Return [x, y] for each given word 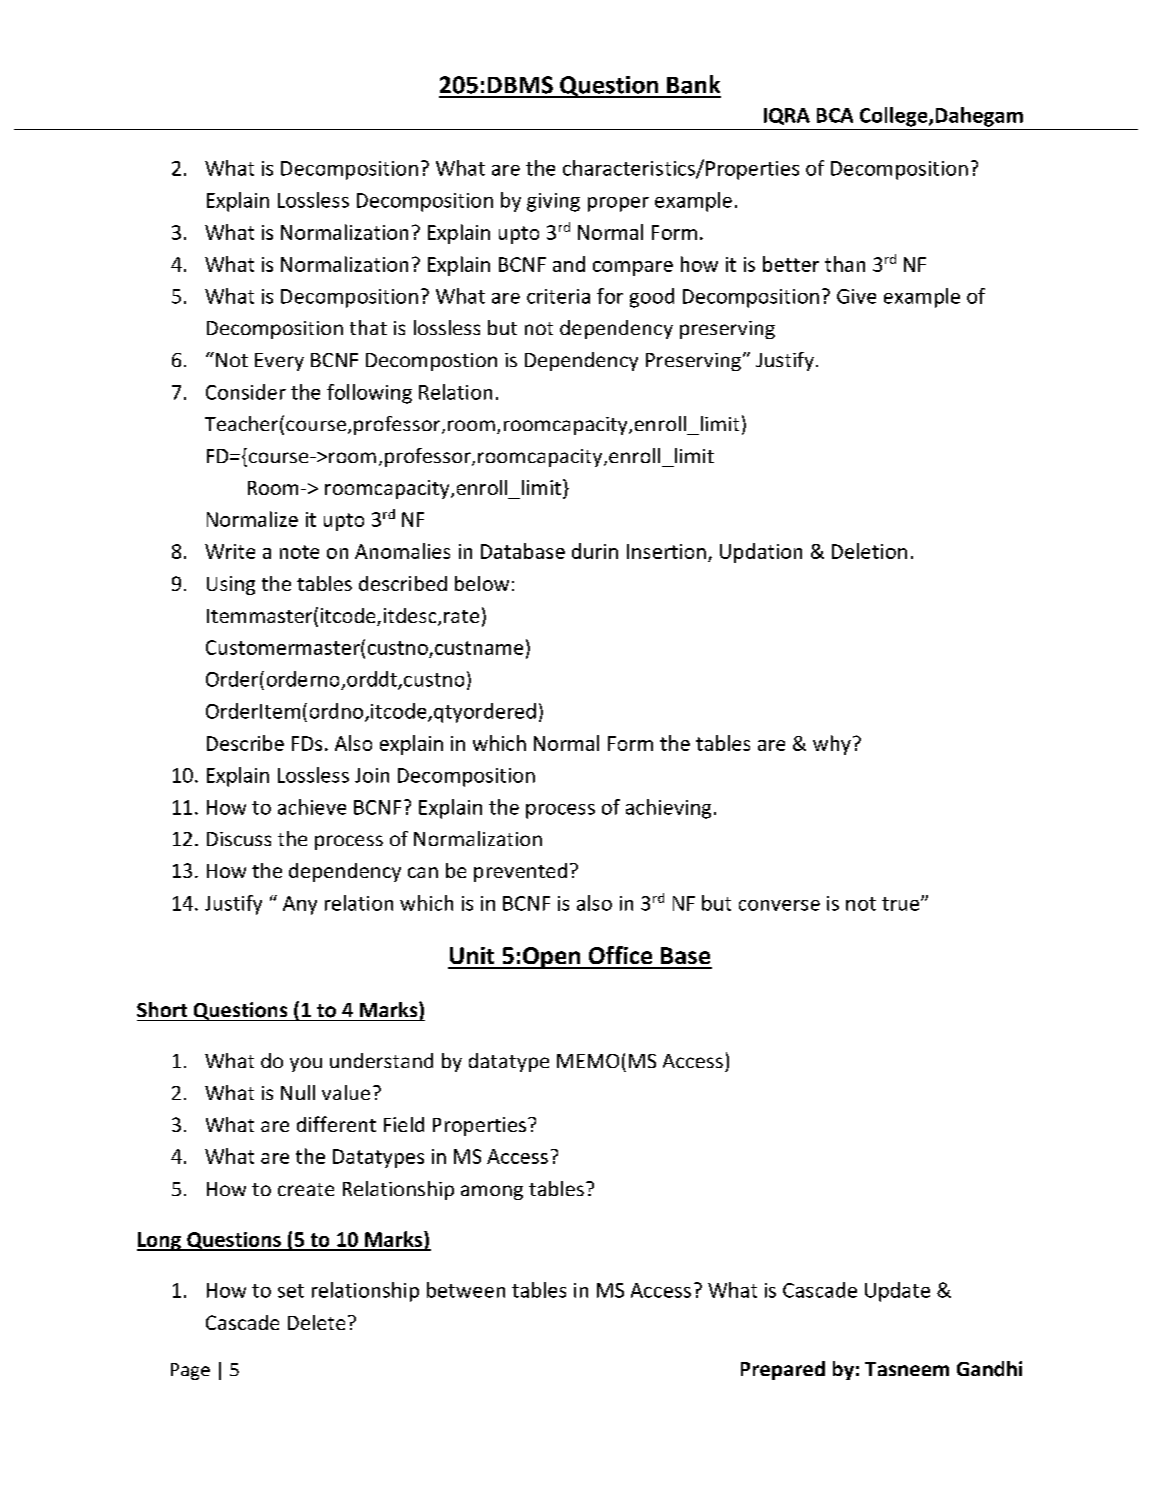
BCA [835, 115]
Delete [316, 1322]
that [368, 327]
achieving [668, 809]
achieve [312, 807]
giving [553, 202]
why [832, 745]
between [466, 1290]
